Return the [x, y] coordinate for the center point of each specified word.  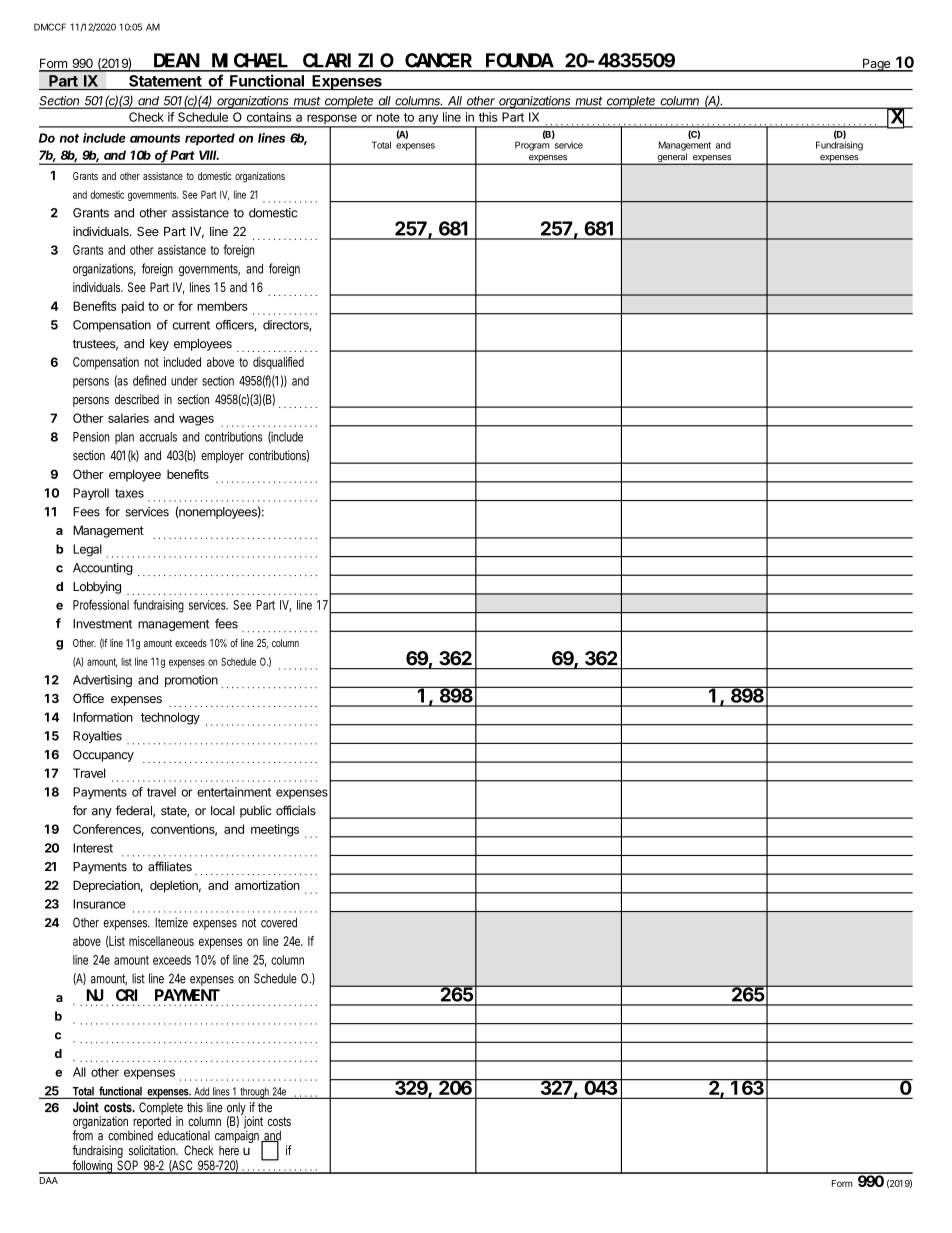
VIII [208, 155]
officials [296, 810]
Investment [102, 624]
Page [876, 65]
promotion [191, 681]
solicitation [153, 1150]
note [388, 117]
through [255, 1093]
